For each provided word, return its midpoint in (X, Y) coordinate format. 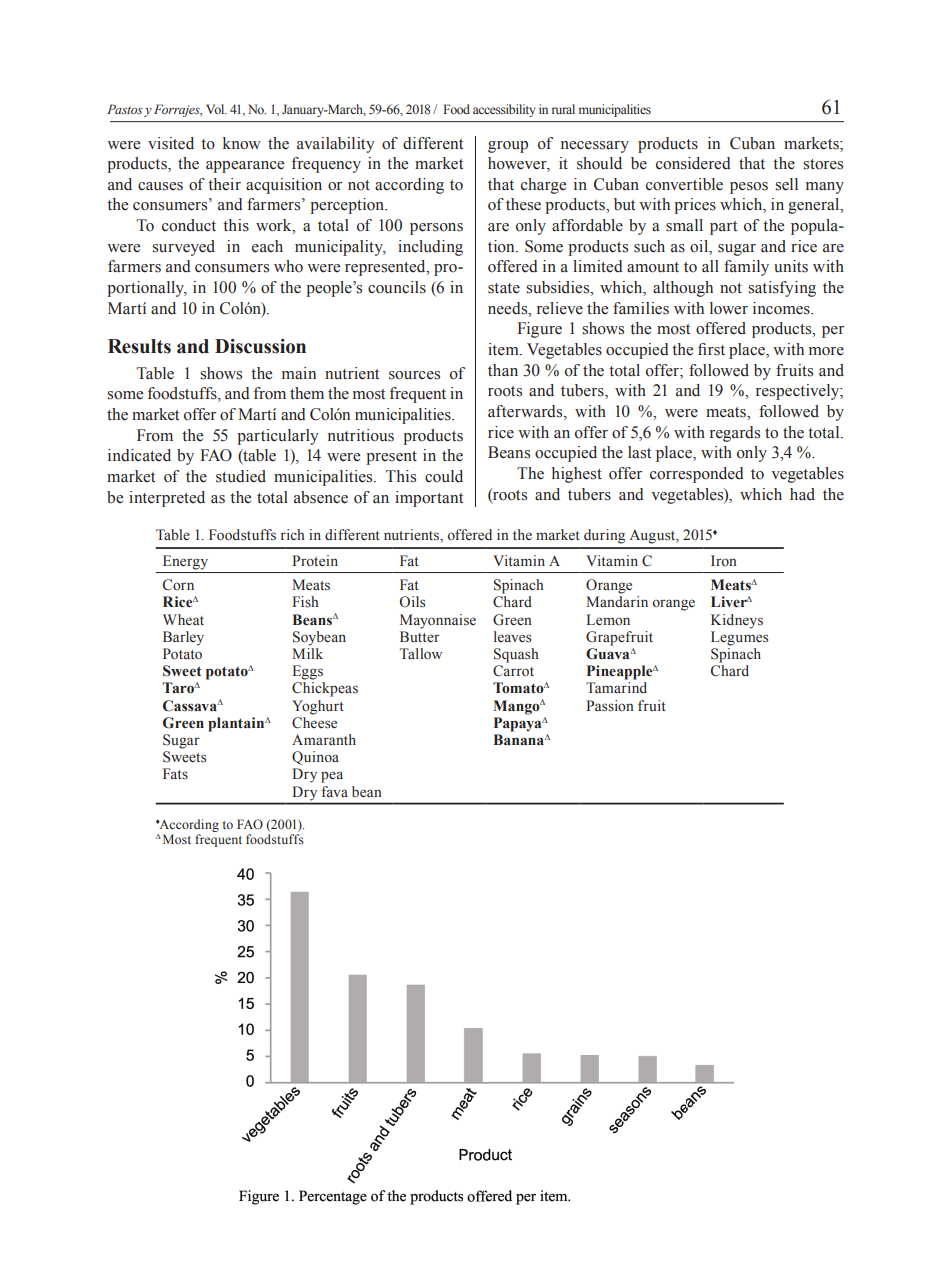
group (508, 147)
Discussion (260, 346)
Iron (724, 560)
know (242, 143)
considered (693, 163)
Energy (185, 562)
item (504, 349)
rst (716, 350)
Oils (412, 602)
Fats (175, 773)
